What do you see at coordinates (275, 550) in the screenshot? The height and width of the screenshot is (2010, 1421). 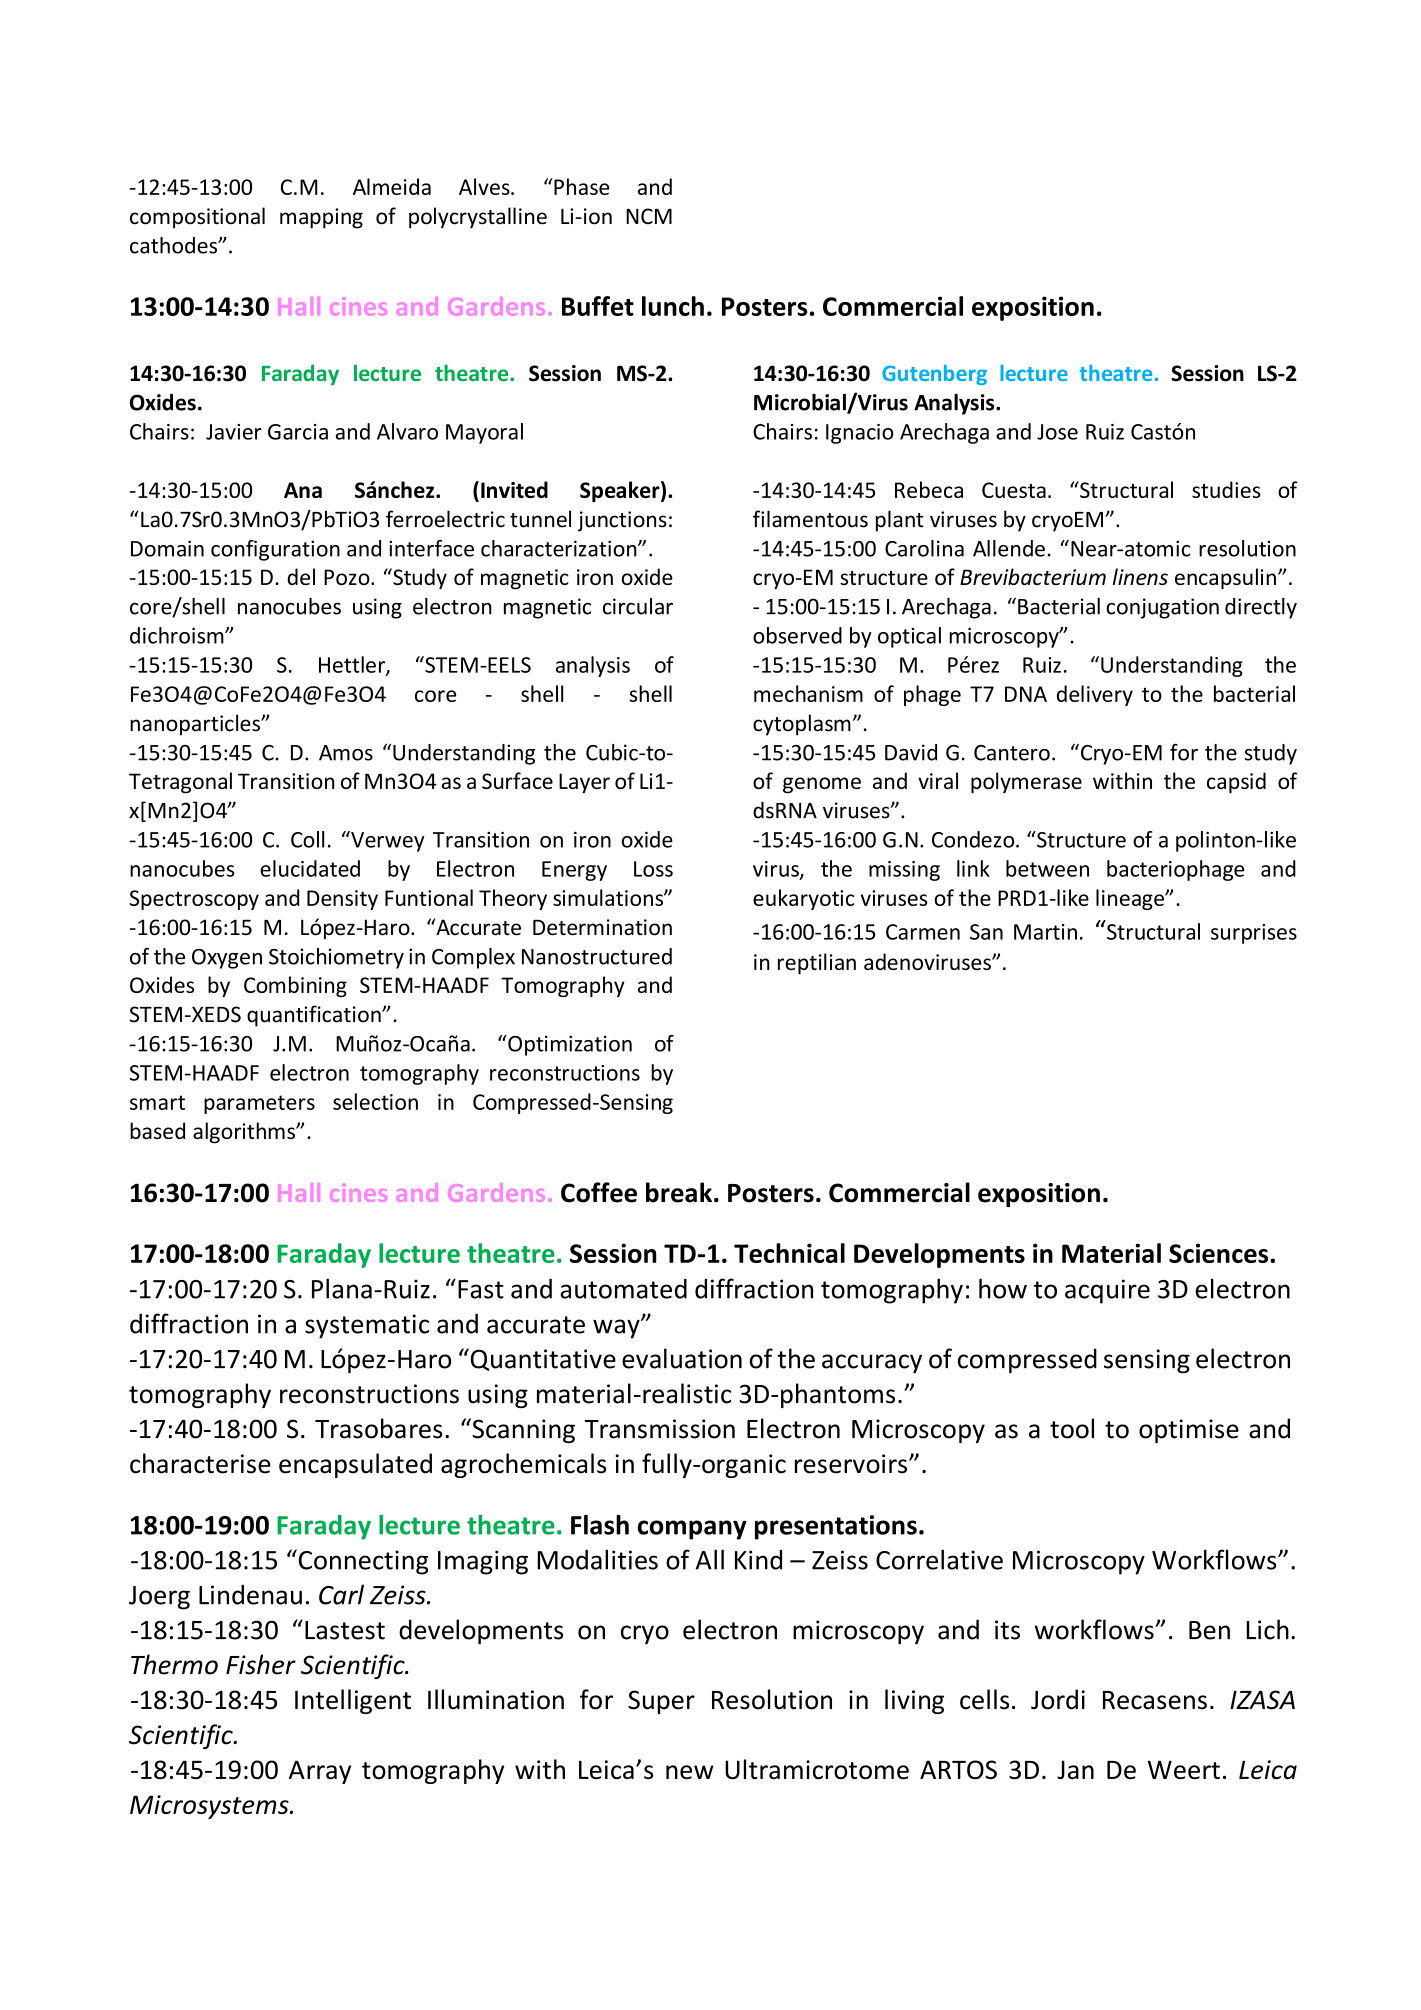 I see `configuration` at bounding box center [275, 550].
